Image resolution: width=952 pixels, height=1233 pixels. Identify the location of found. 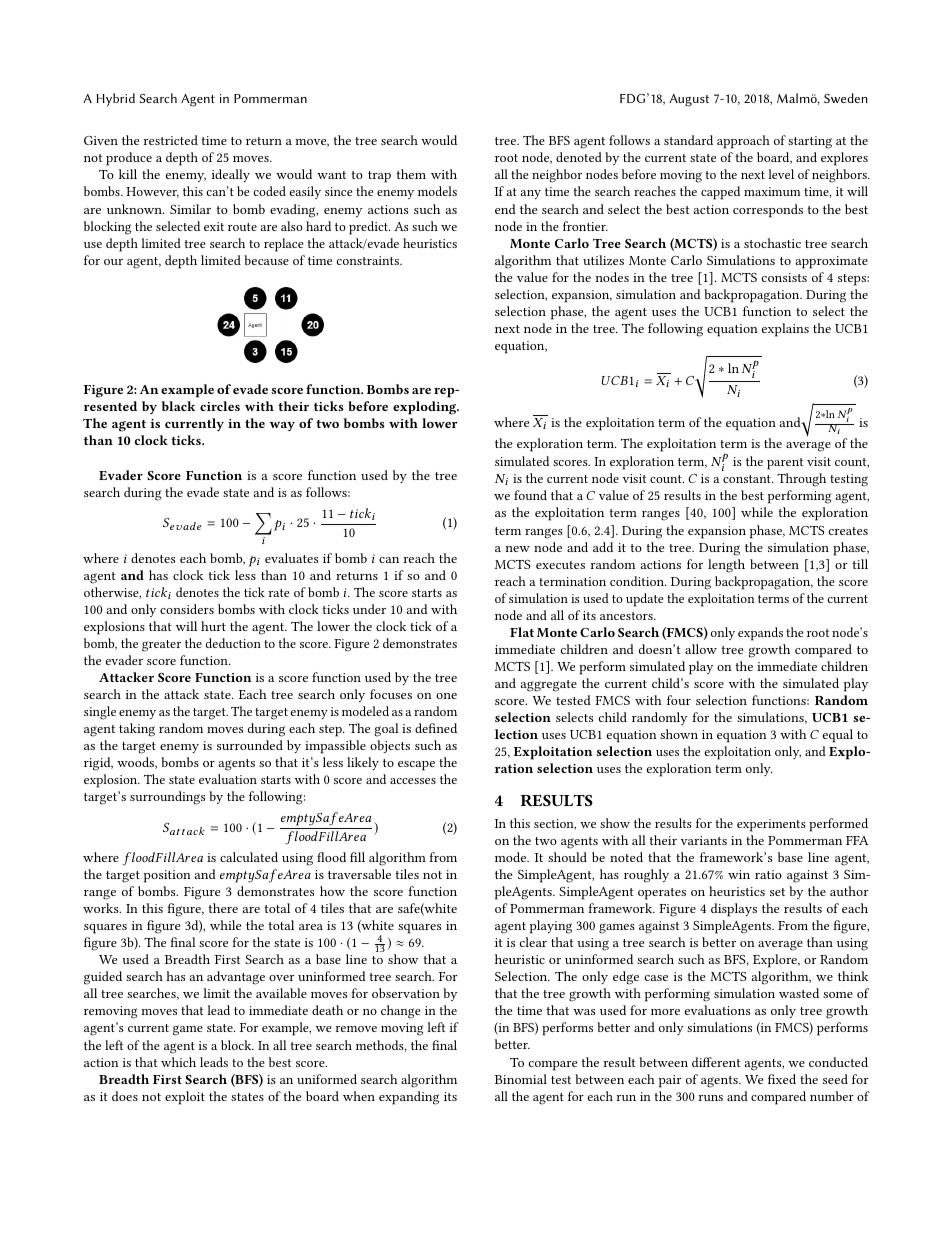
(530, 495).
